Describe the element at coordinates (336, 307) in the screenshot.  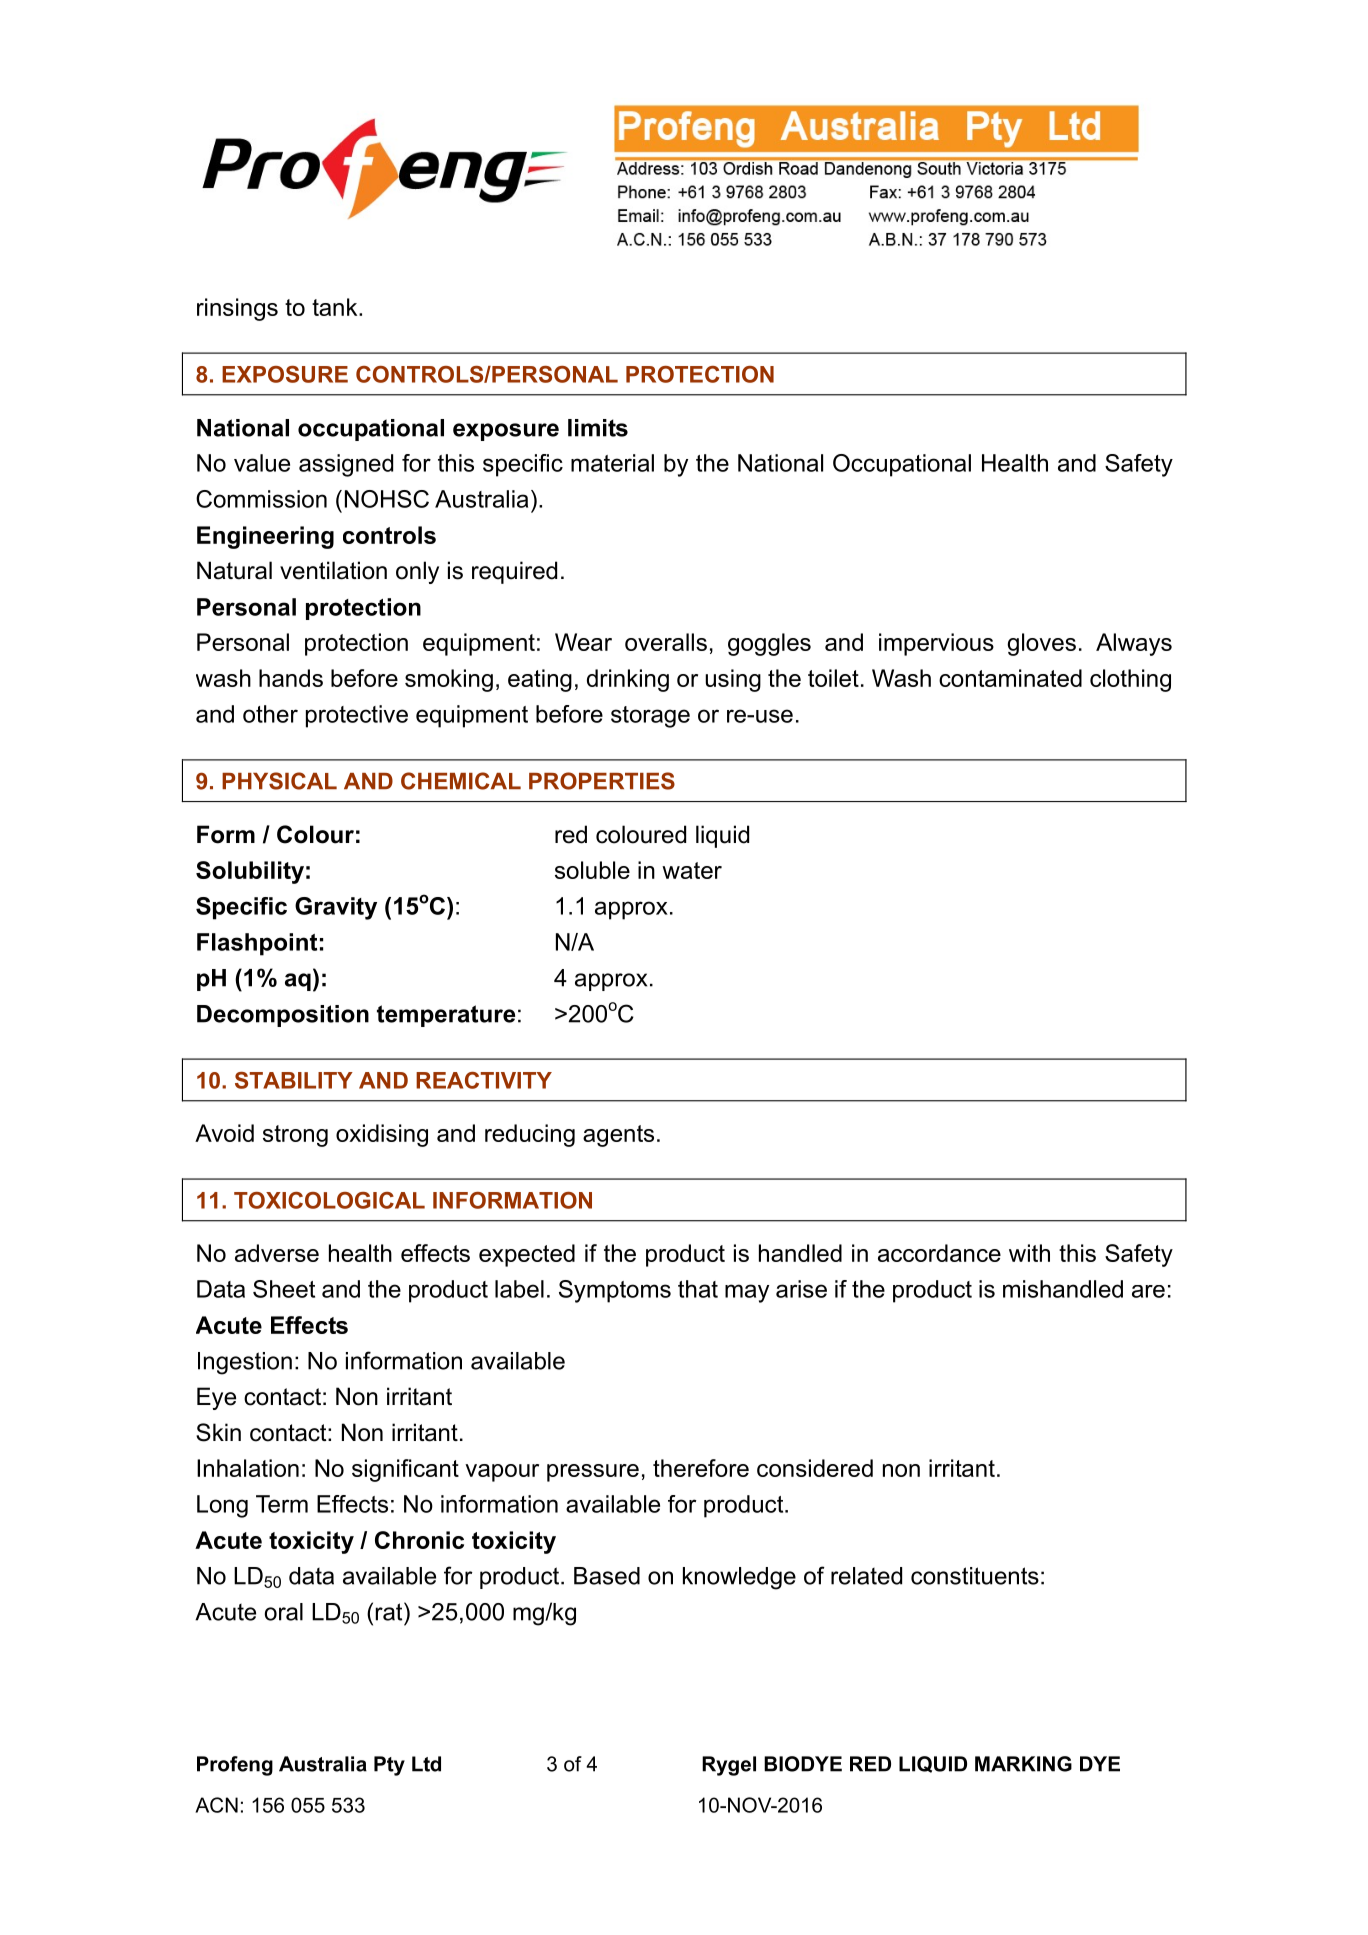
I see `tank` at that location.
